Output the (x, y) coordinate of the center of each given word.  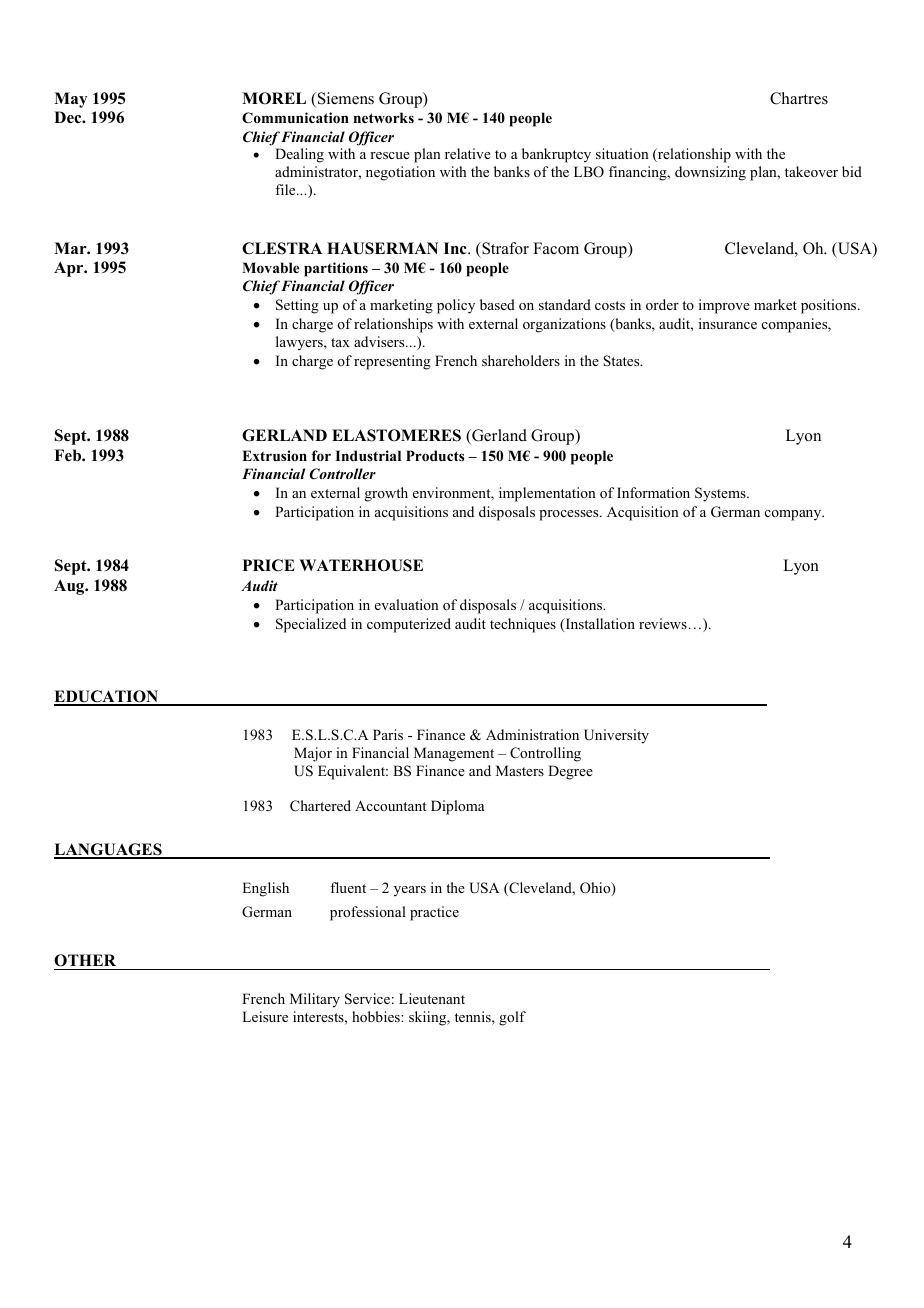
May (70, 100)
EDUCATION (107, 697)
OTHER (85, 960)
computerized (409, 625)
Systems (721, 494)
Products (435, 455)
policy (456, 306)
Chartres (799, 98)
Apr (70, 269)
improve (724, 306)
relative (468, 153)
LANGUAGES (109, 850)
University (616, 736)
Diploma (457, 807)
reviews (663, 623)
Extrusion (274, 455)
